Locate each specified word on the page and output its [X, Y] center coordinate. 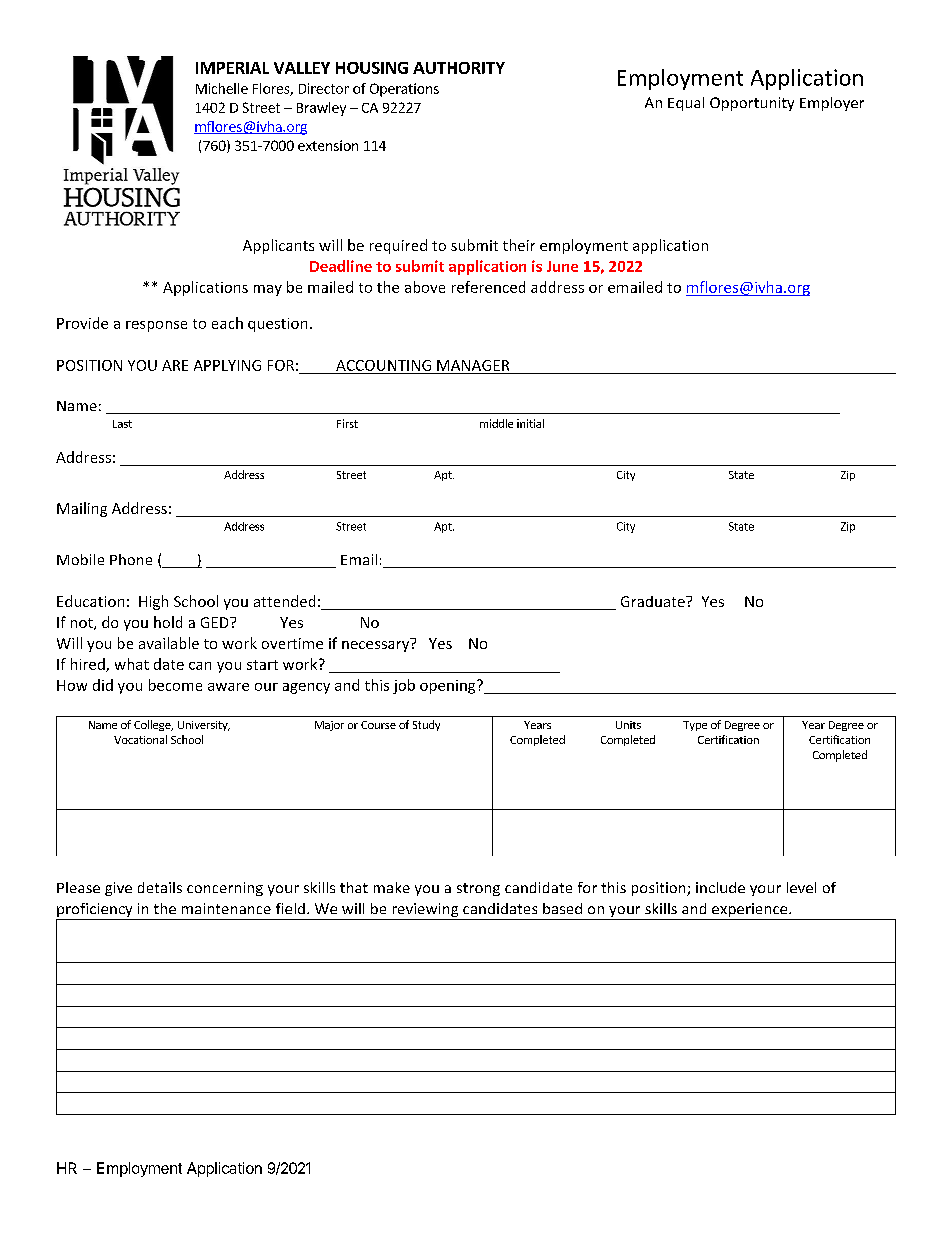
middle [496, 423]
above [425, 287]
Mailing [82, 509]
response [156, 326]
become [175, 685]
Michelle [222, 88]
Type [695, 726]
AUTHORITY [459, 68]
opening [449, 687]
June [562, 266]
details [160, 887]
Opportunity [752, 104]
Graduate [654, 601]
